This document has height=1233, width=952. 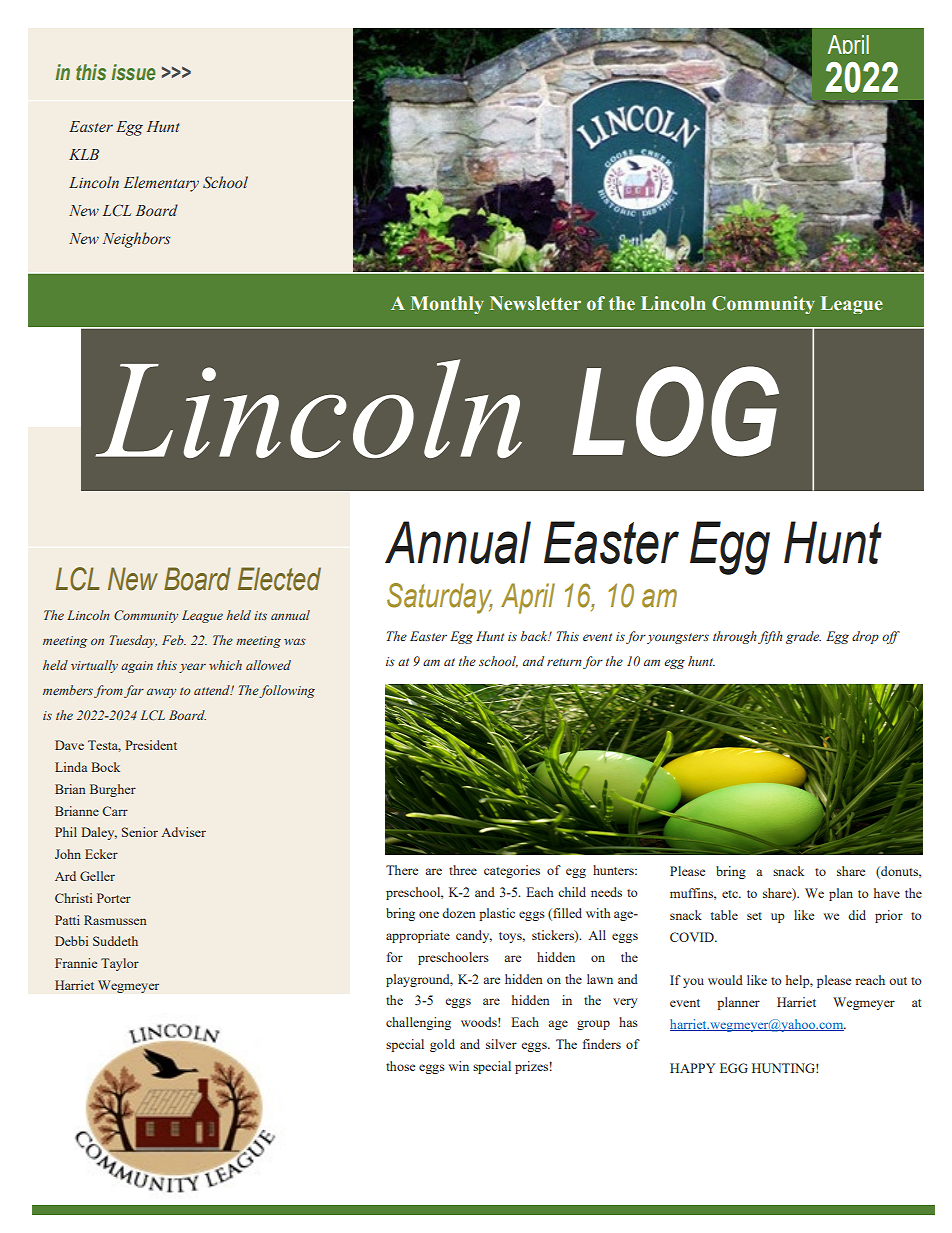 I want to click on HAPPY, so click(x=692, y=1068).
